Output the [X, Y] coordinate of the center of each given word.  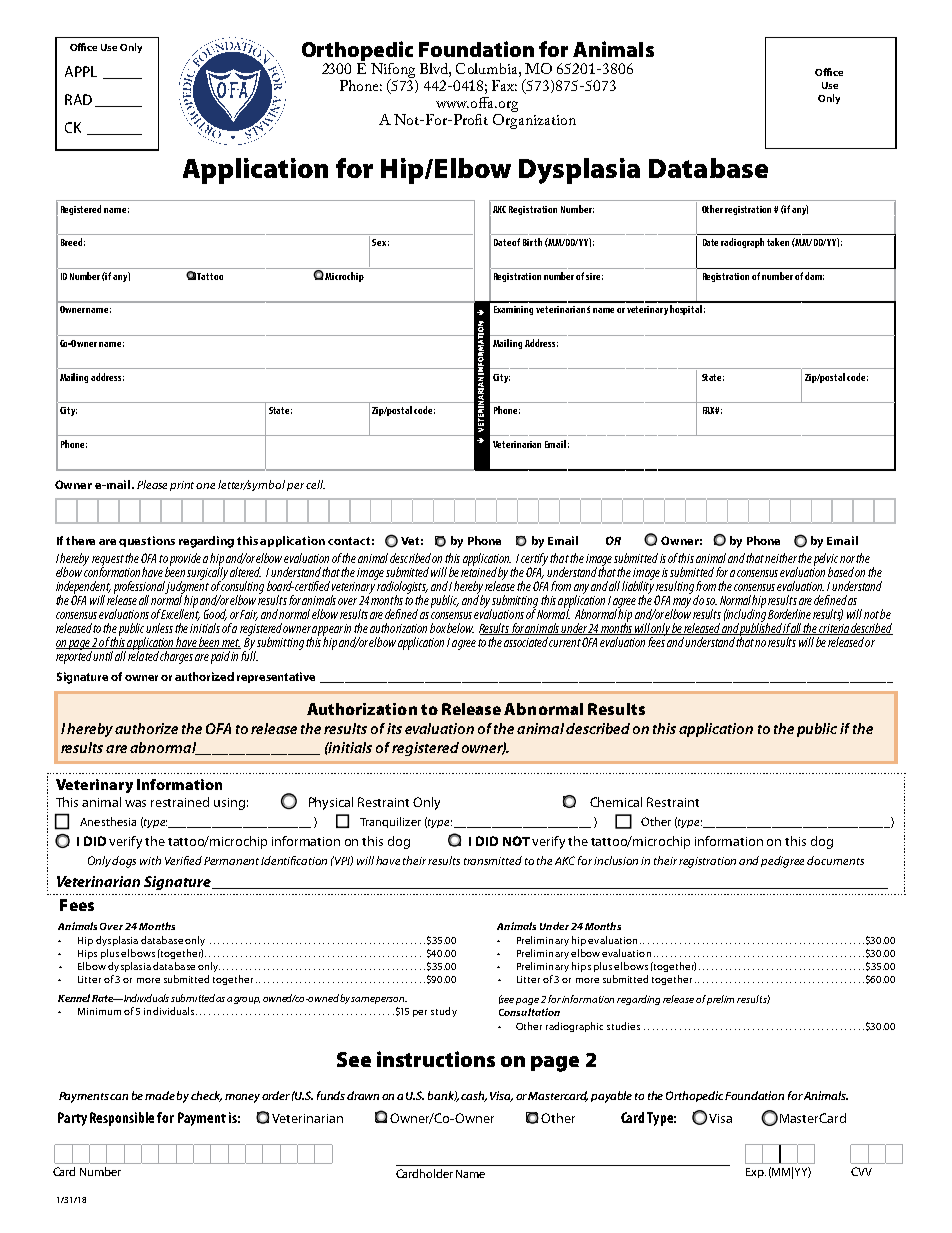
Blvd [435, 70]
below [460, 628]
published [761, 629]
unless [159, 628]
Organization [534, 121]
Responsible [122, 1119]
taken [778, 242]
